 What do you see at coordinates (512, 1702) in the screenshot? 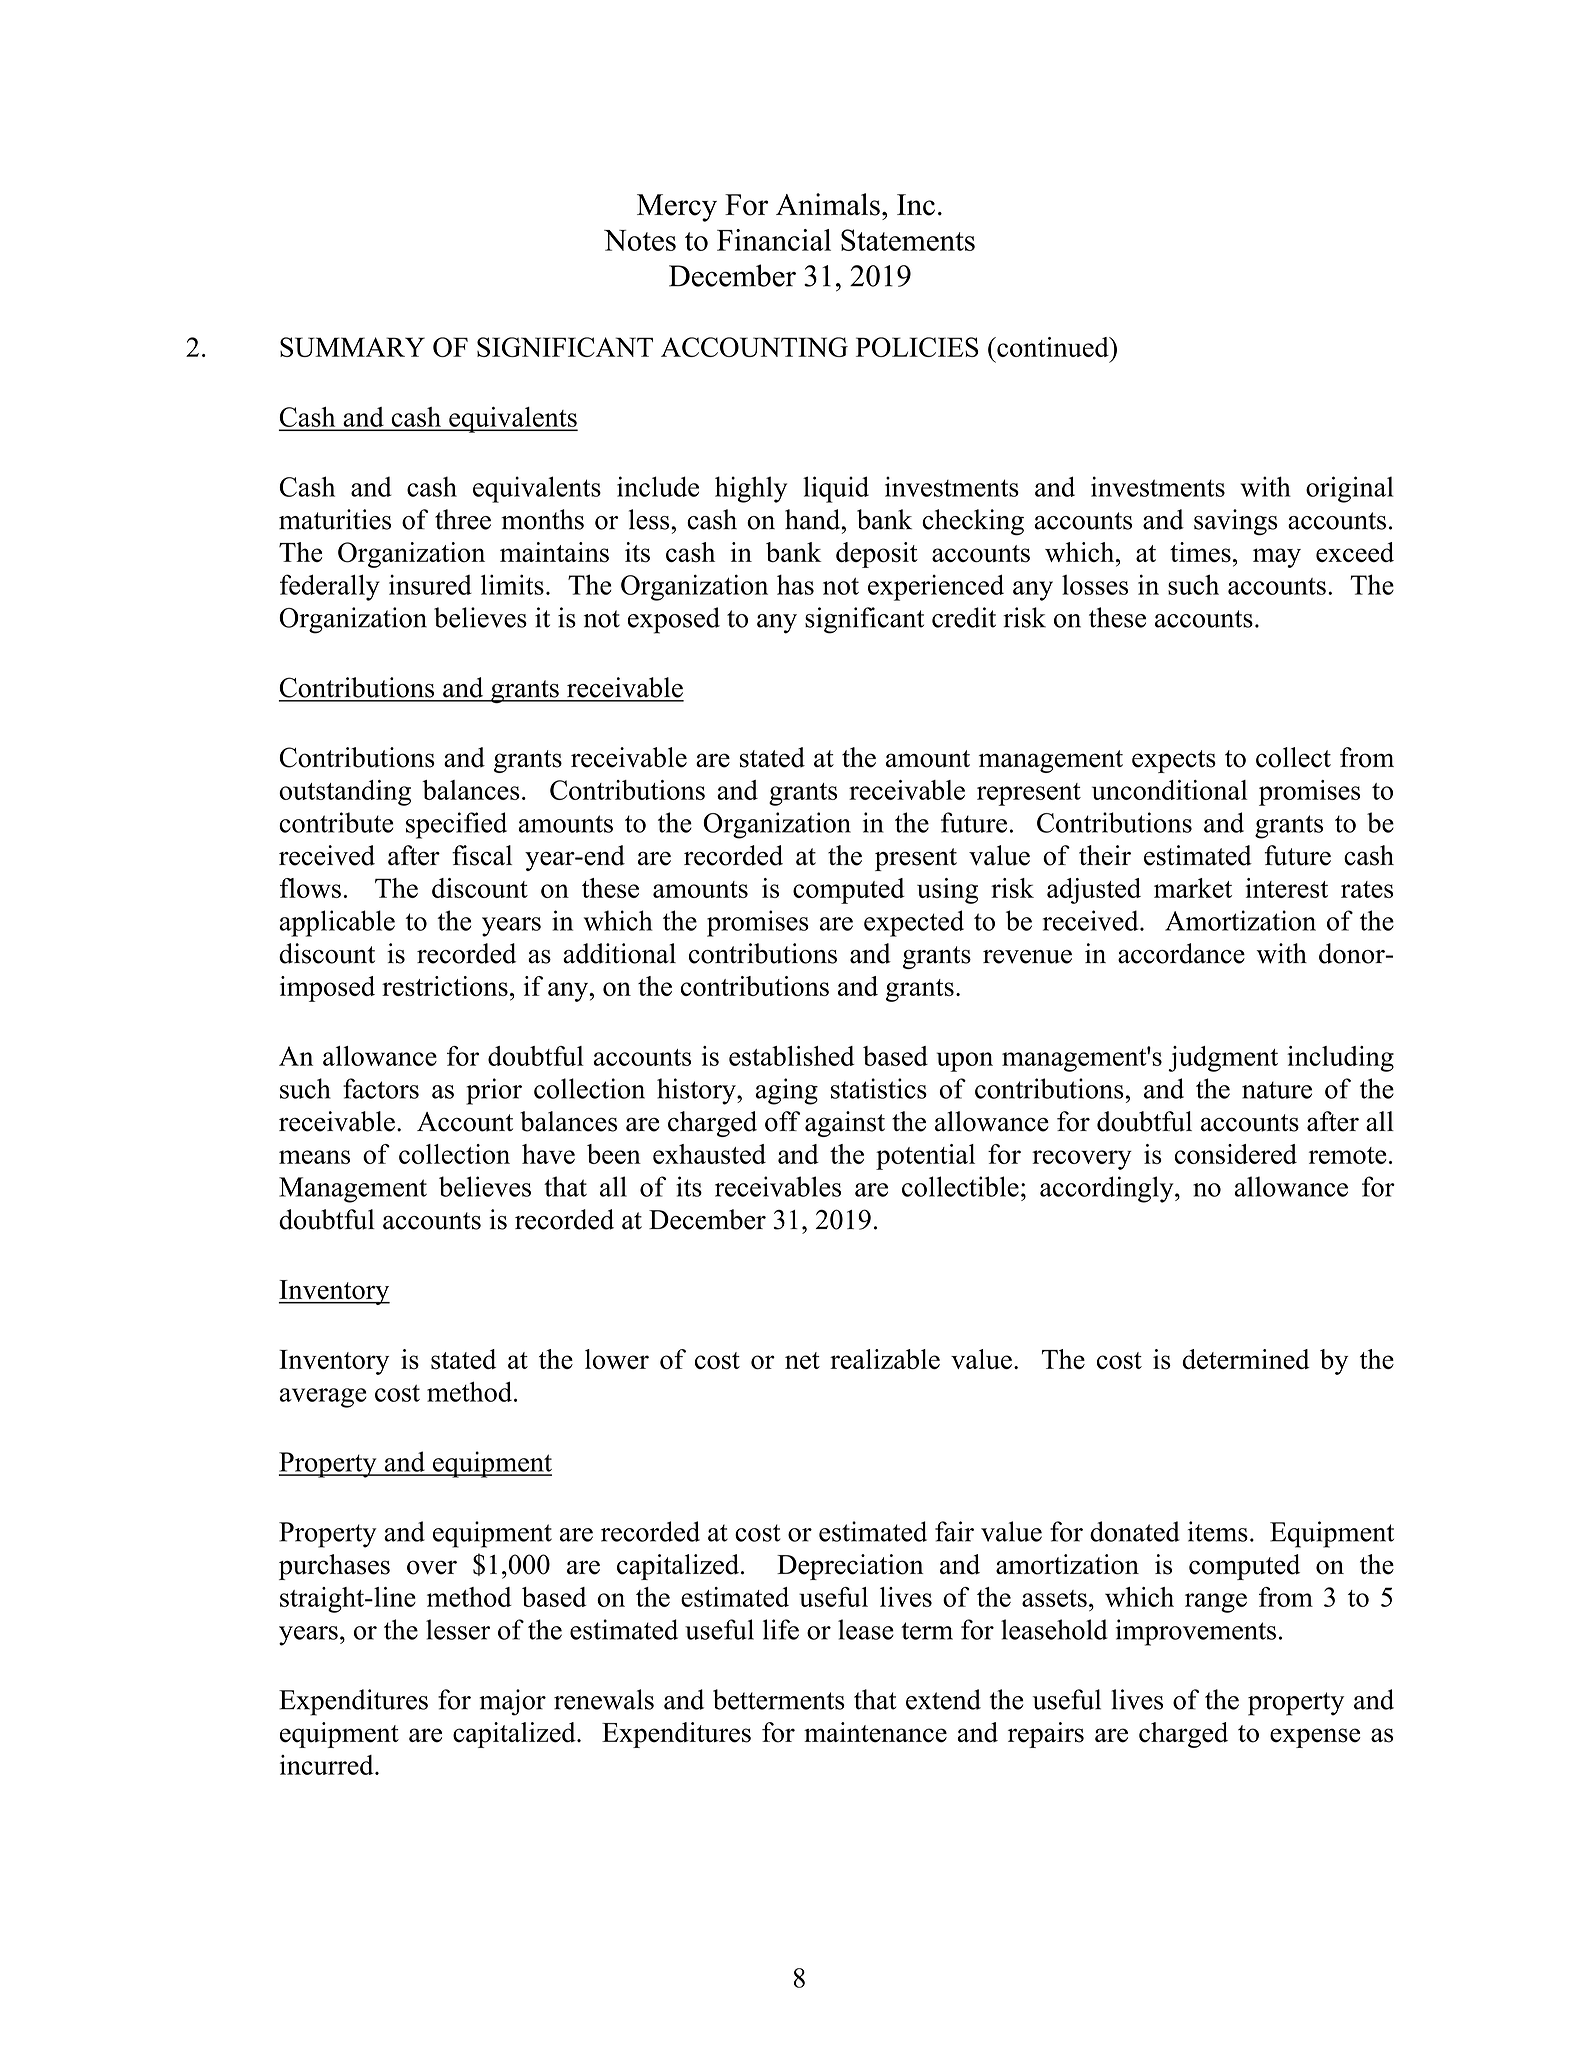
I see `major` at bounding box center [512, 1702].
